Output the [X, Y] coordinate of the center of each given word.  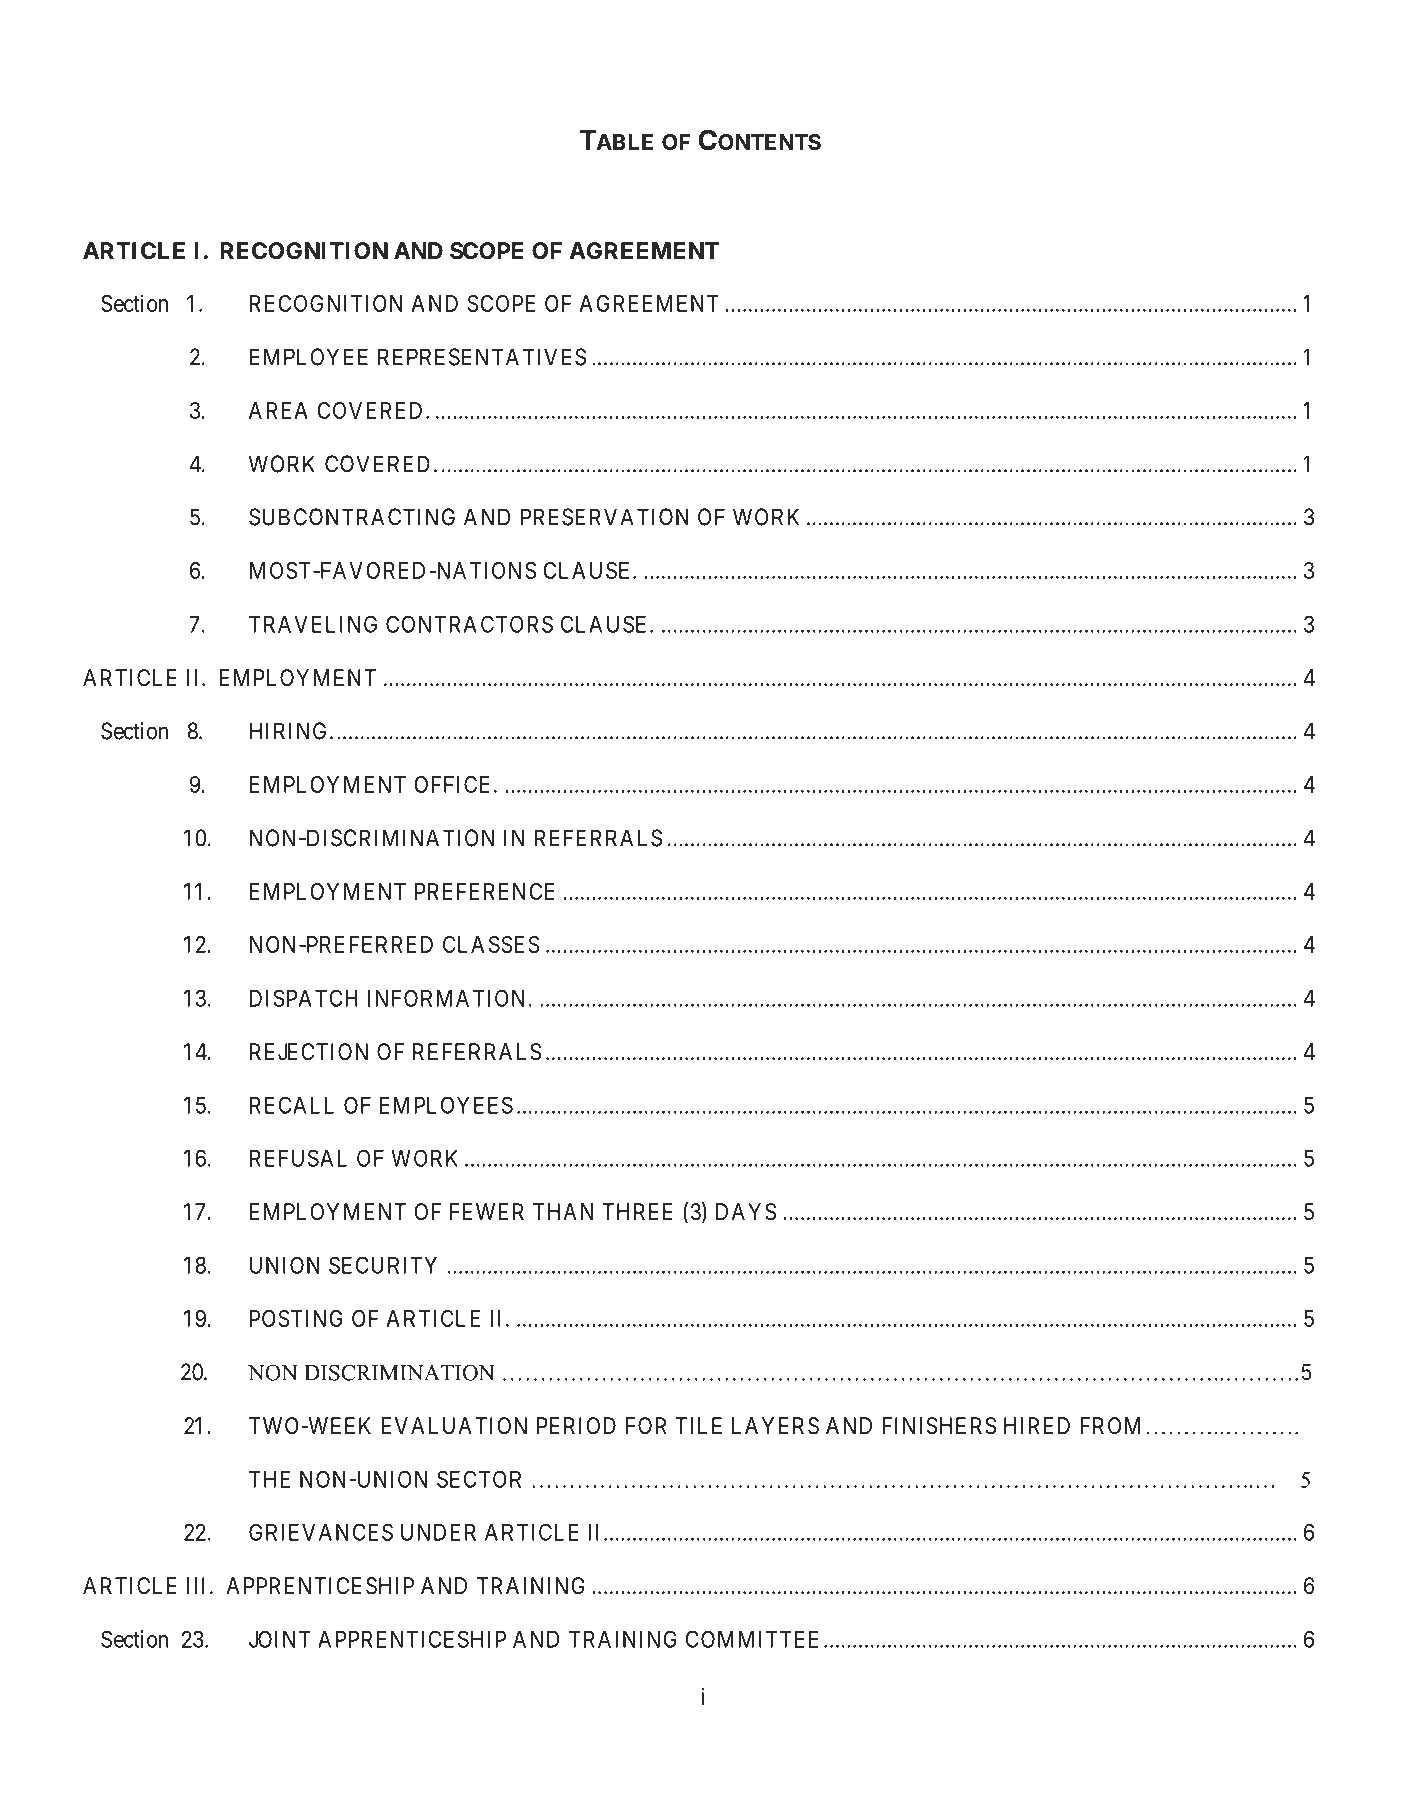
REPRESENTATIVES [482, 357]
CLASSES [491, 944]
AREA [278, 410]
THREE [637, 1211]
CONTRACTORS [469, 624]
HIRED [1037, 1425]
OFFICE [454, 784]
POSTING [296, 1318]
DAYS [746, 1212]
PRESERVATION [605, 517]
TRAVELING [313, 624]
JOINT [279, 1639]
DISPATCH [304, 998]
